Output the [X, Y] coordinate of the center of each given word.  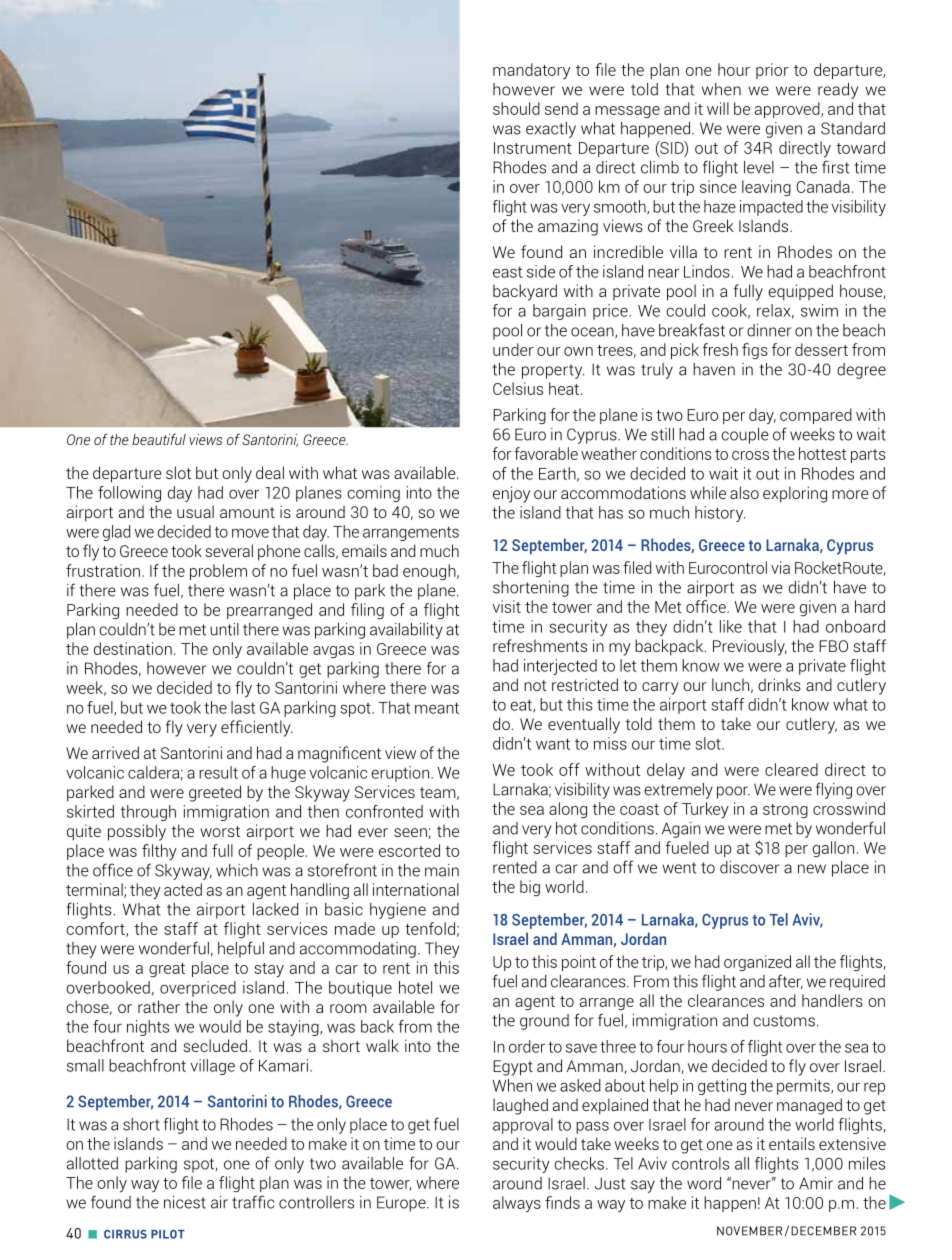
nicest [185, 1202]
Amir [816, 1183]
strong [785, 811]
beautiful [159, 439]
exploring [795, 494]
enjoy [511, 494]
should [516, 108]
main [442, 870]
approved [788, 110]
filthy [159, 852]
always [517, 1204]
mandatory [531, 71]
